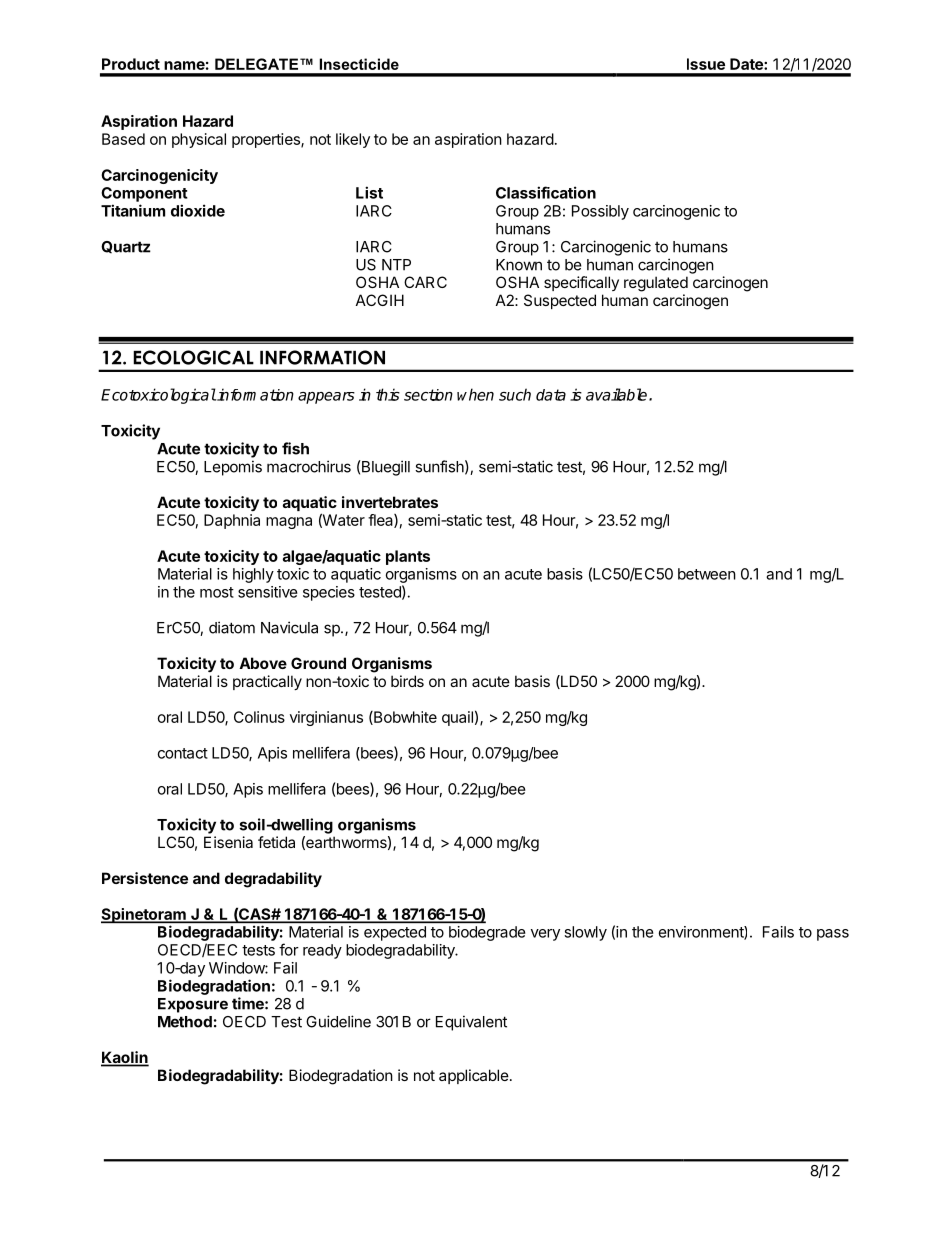 This screenshot has height=1233, width=952. What do you see at coordinates (471, 1023) in the screenshot?
I see `Equivalent` at bounding box center [471, 1023].
